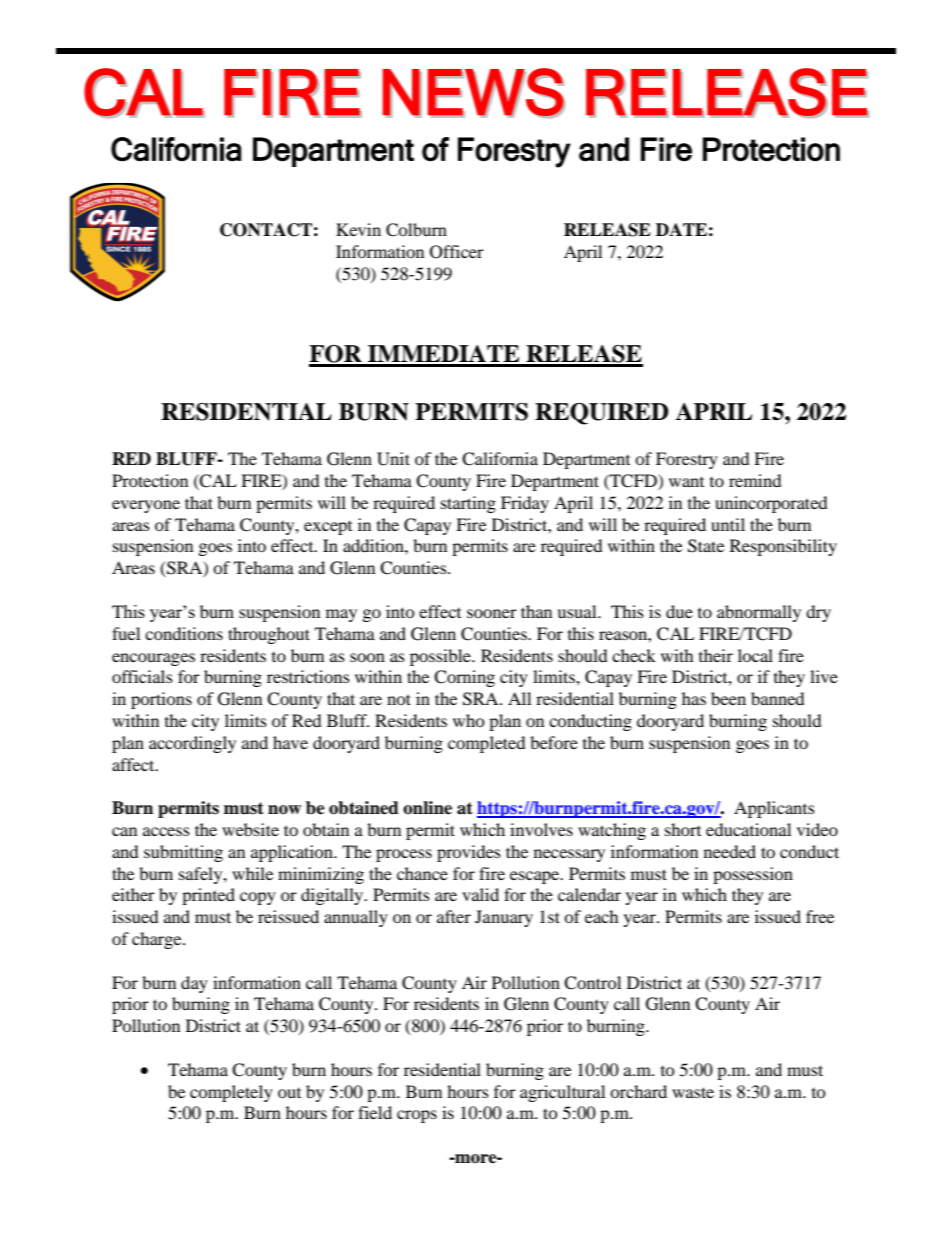  What do you see at coordinates (161, 700) in the image?
I see `portions` at bounding box center [161, 700].
